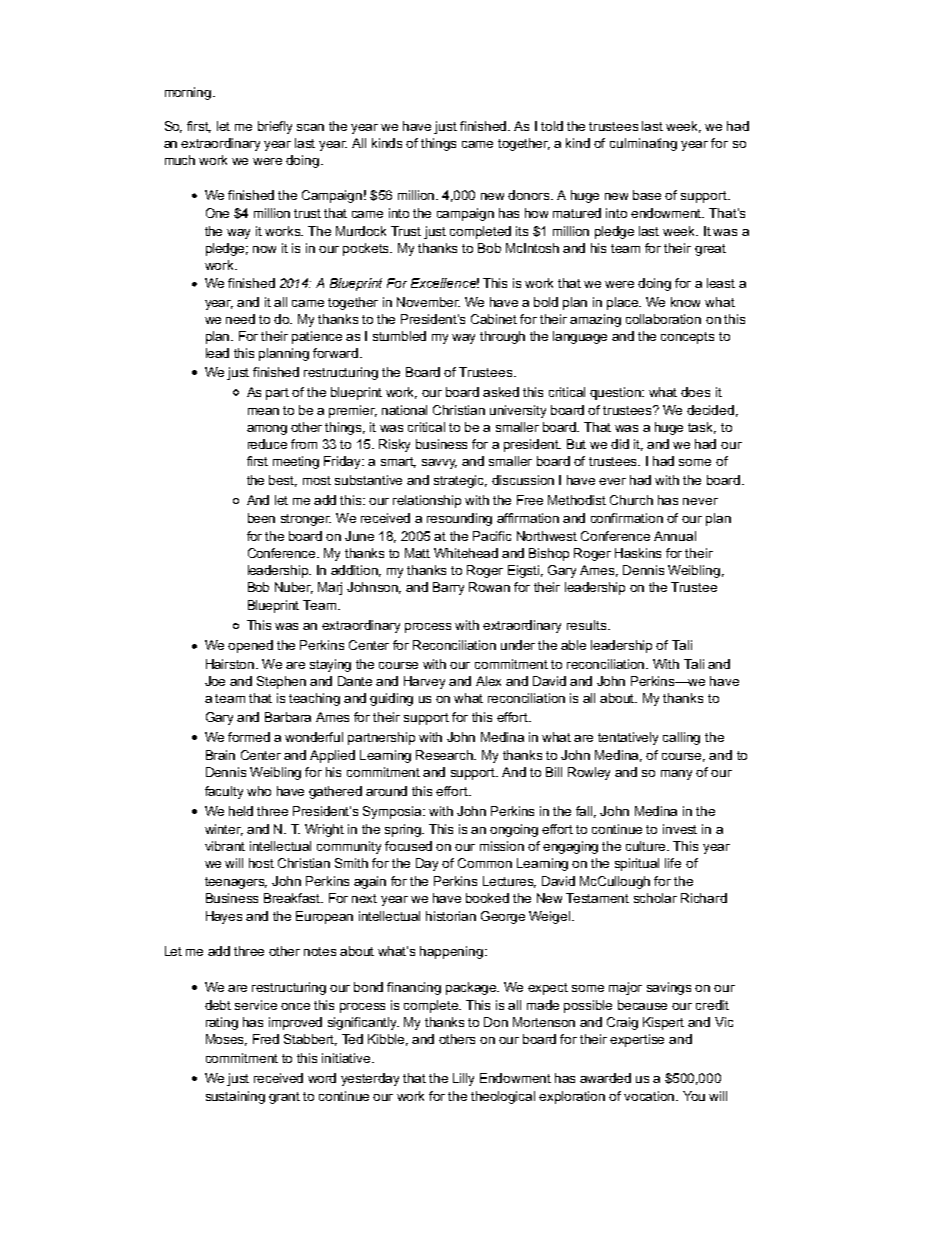 Image resolution: width=952 pixels, height=1233 pixels. I want to click on opened, so click(250, 646).
